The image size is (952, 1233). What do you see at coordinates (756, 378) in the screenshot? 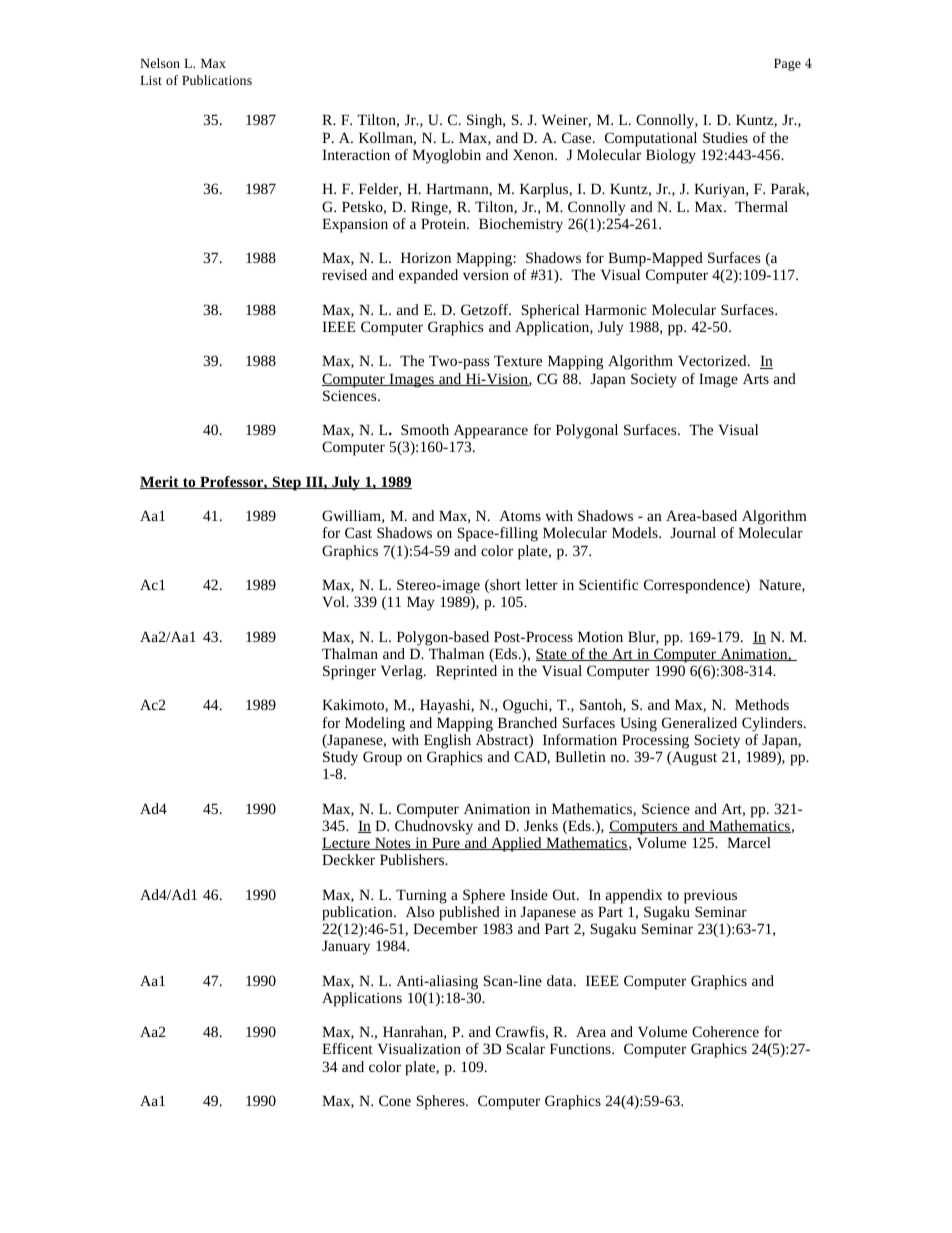
I see `Arts` at bounding box center [756, 378].
